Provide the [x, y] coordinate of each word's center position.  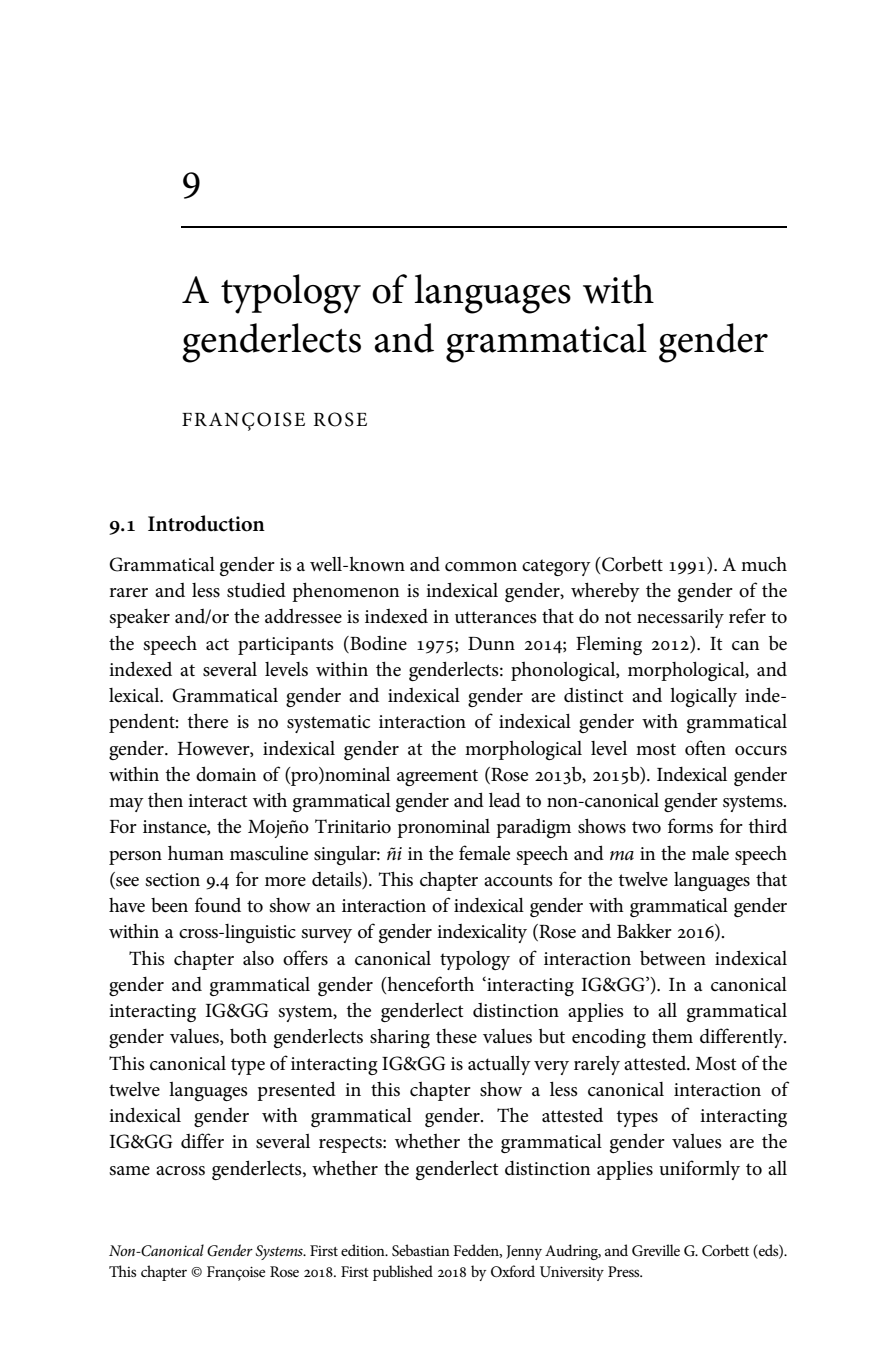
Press [625, 1271]
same [129, 1171]
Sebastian [421, 1250]
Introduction [206, 523]
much [764, 564]
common [481, 567]
